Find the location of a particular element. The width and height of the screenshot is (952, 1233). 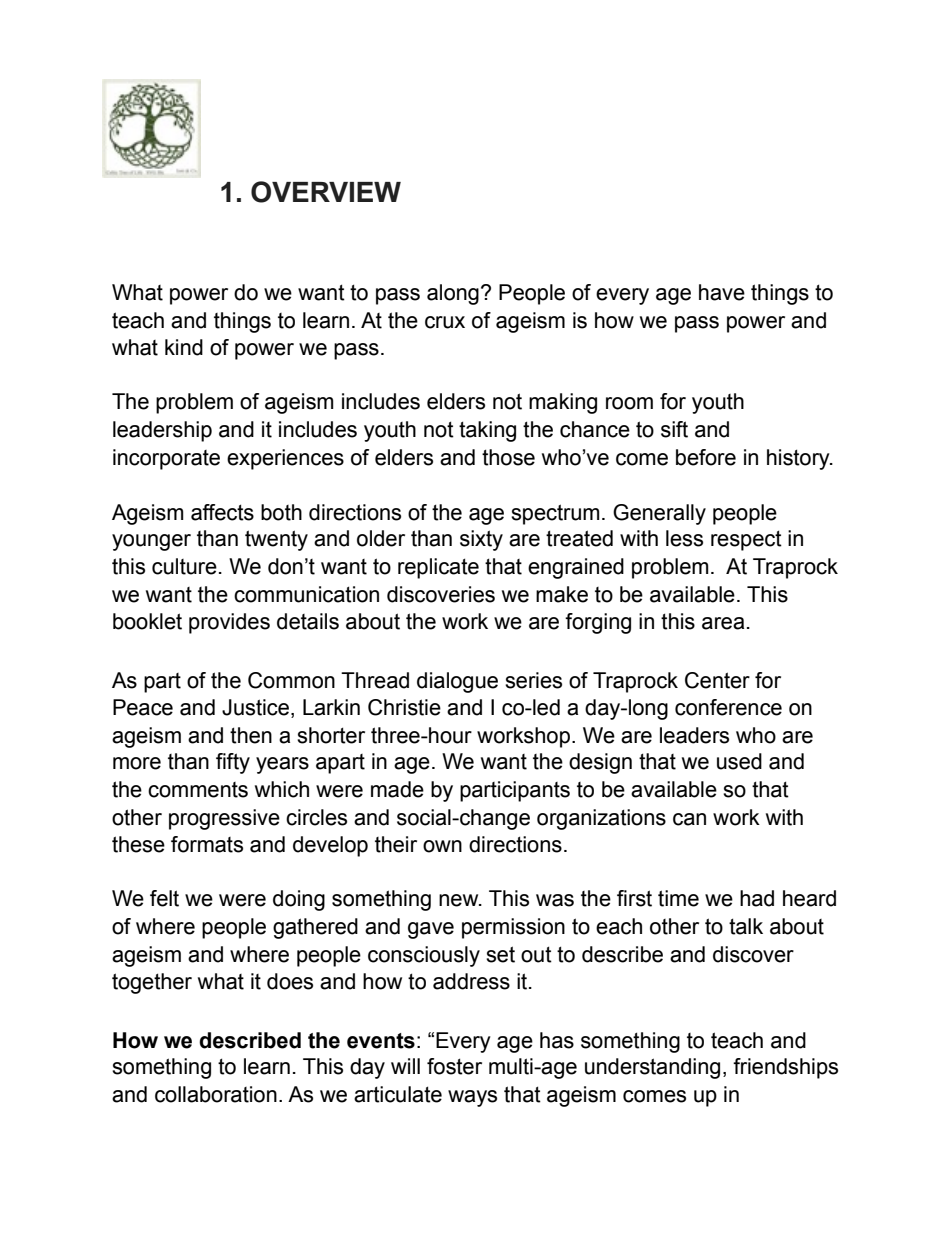

dialogue is located at coordinates (457, 682).
